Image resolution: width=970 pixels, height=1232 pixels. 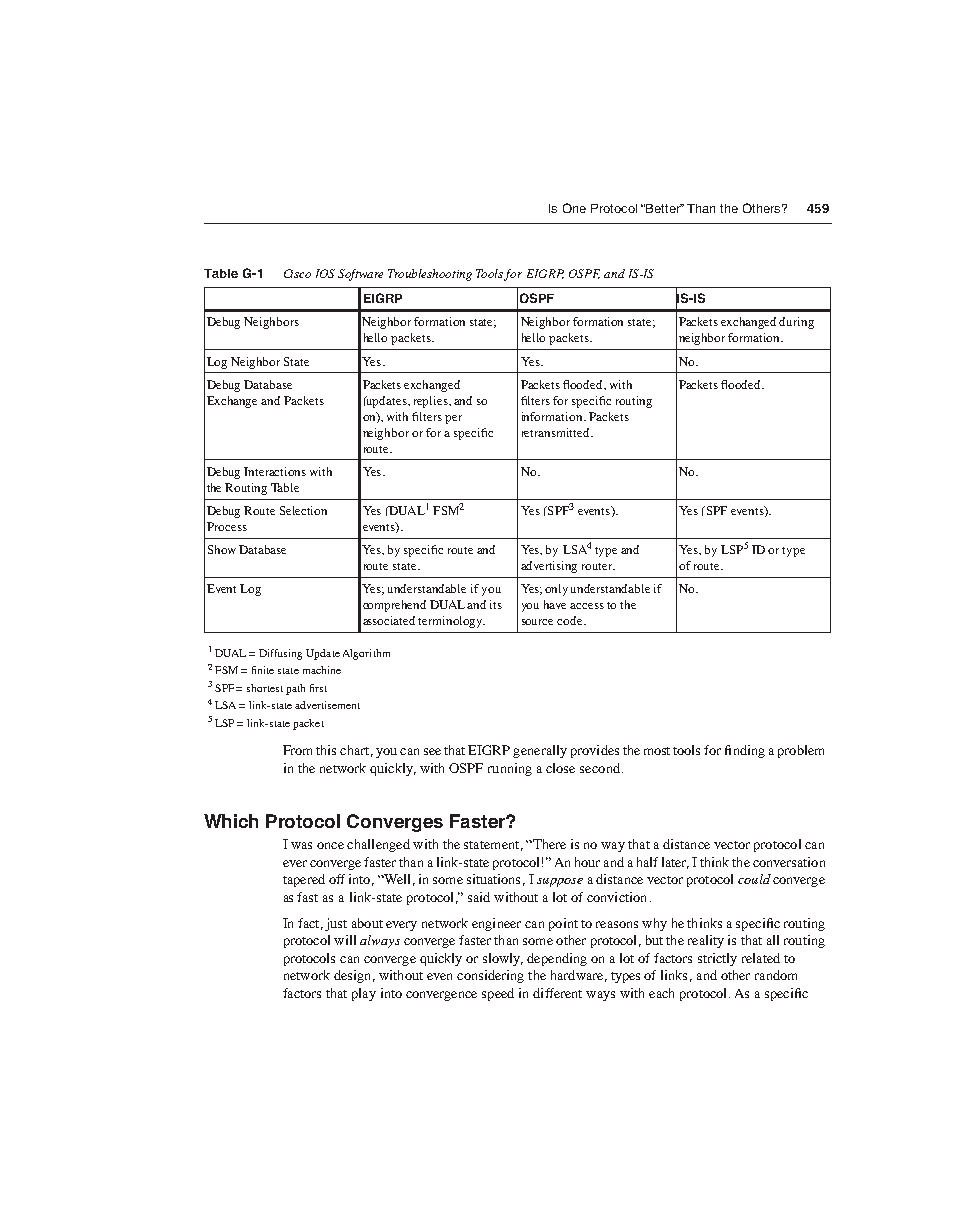 I want to click on From, so click(x=297, y=750).
